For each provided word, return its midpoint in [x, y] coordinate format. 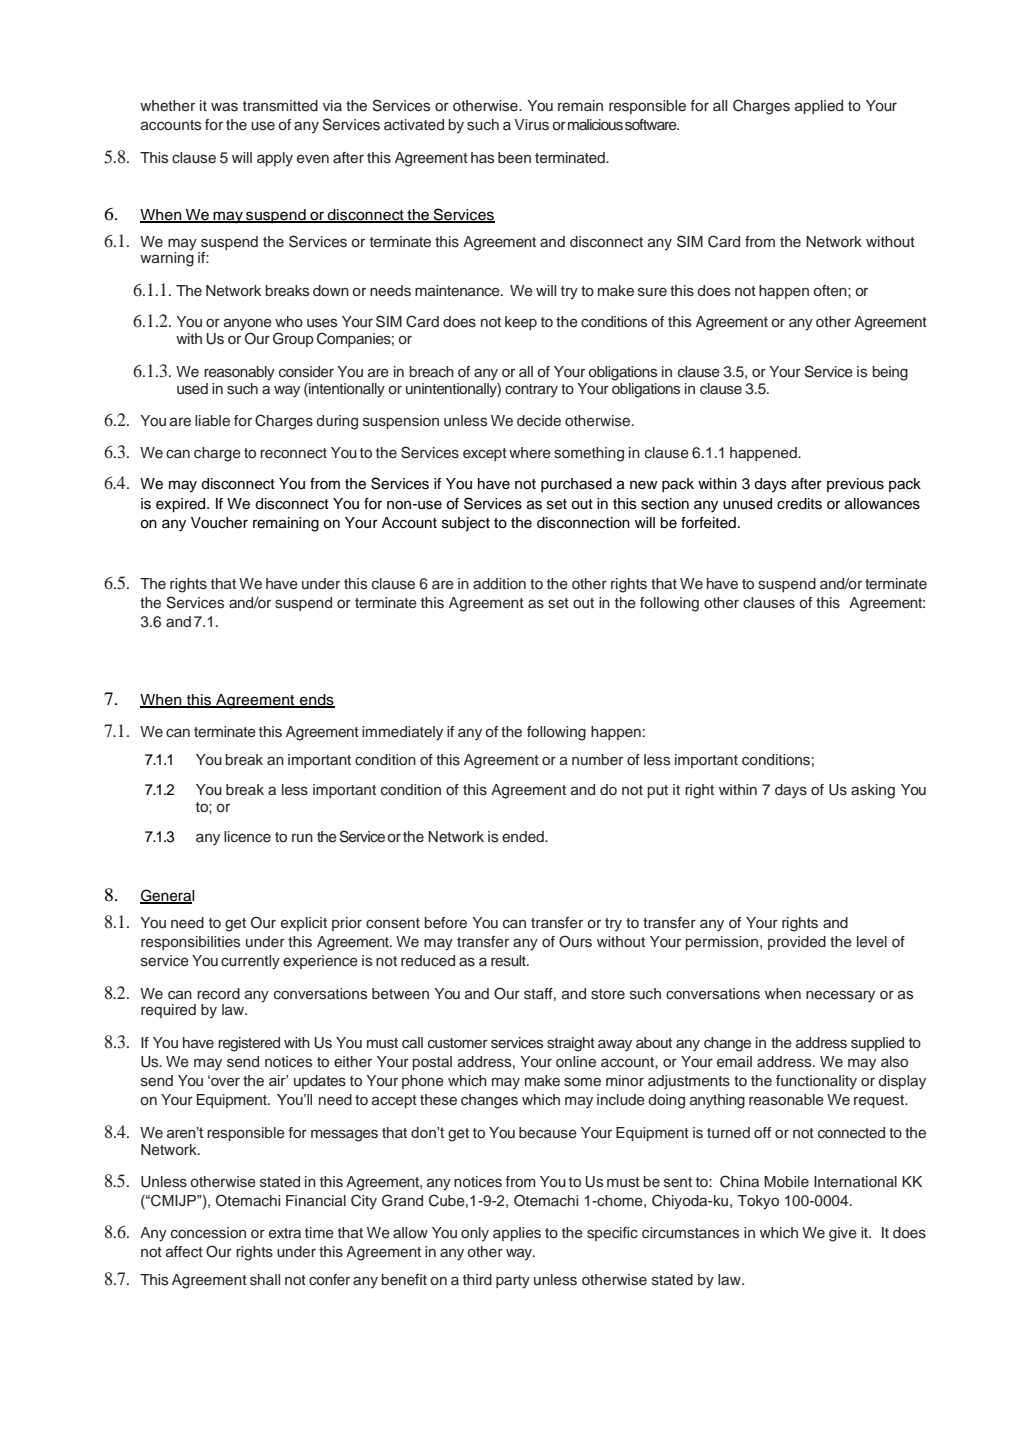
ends [316, 701]
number [597, 759]
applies [517, 1234]
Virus [531, 125]
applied [819, 107]
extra [285, 1233]
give [843, 1234]
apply [275, 159]
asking [873, 791]
